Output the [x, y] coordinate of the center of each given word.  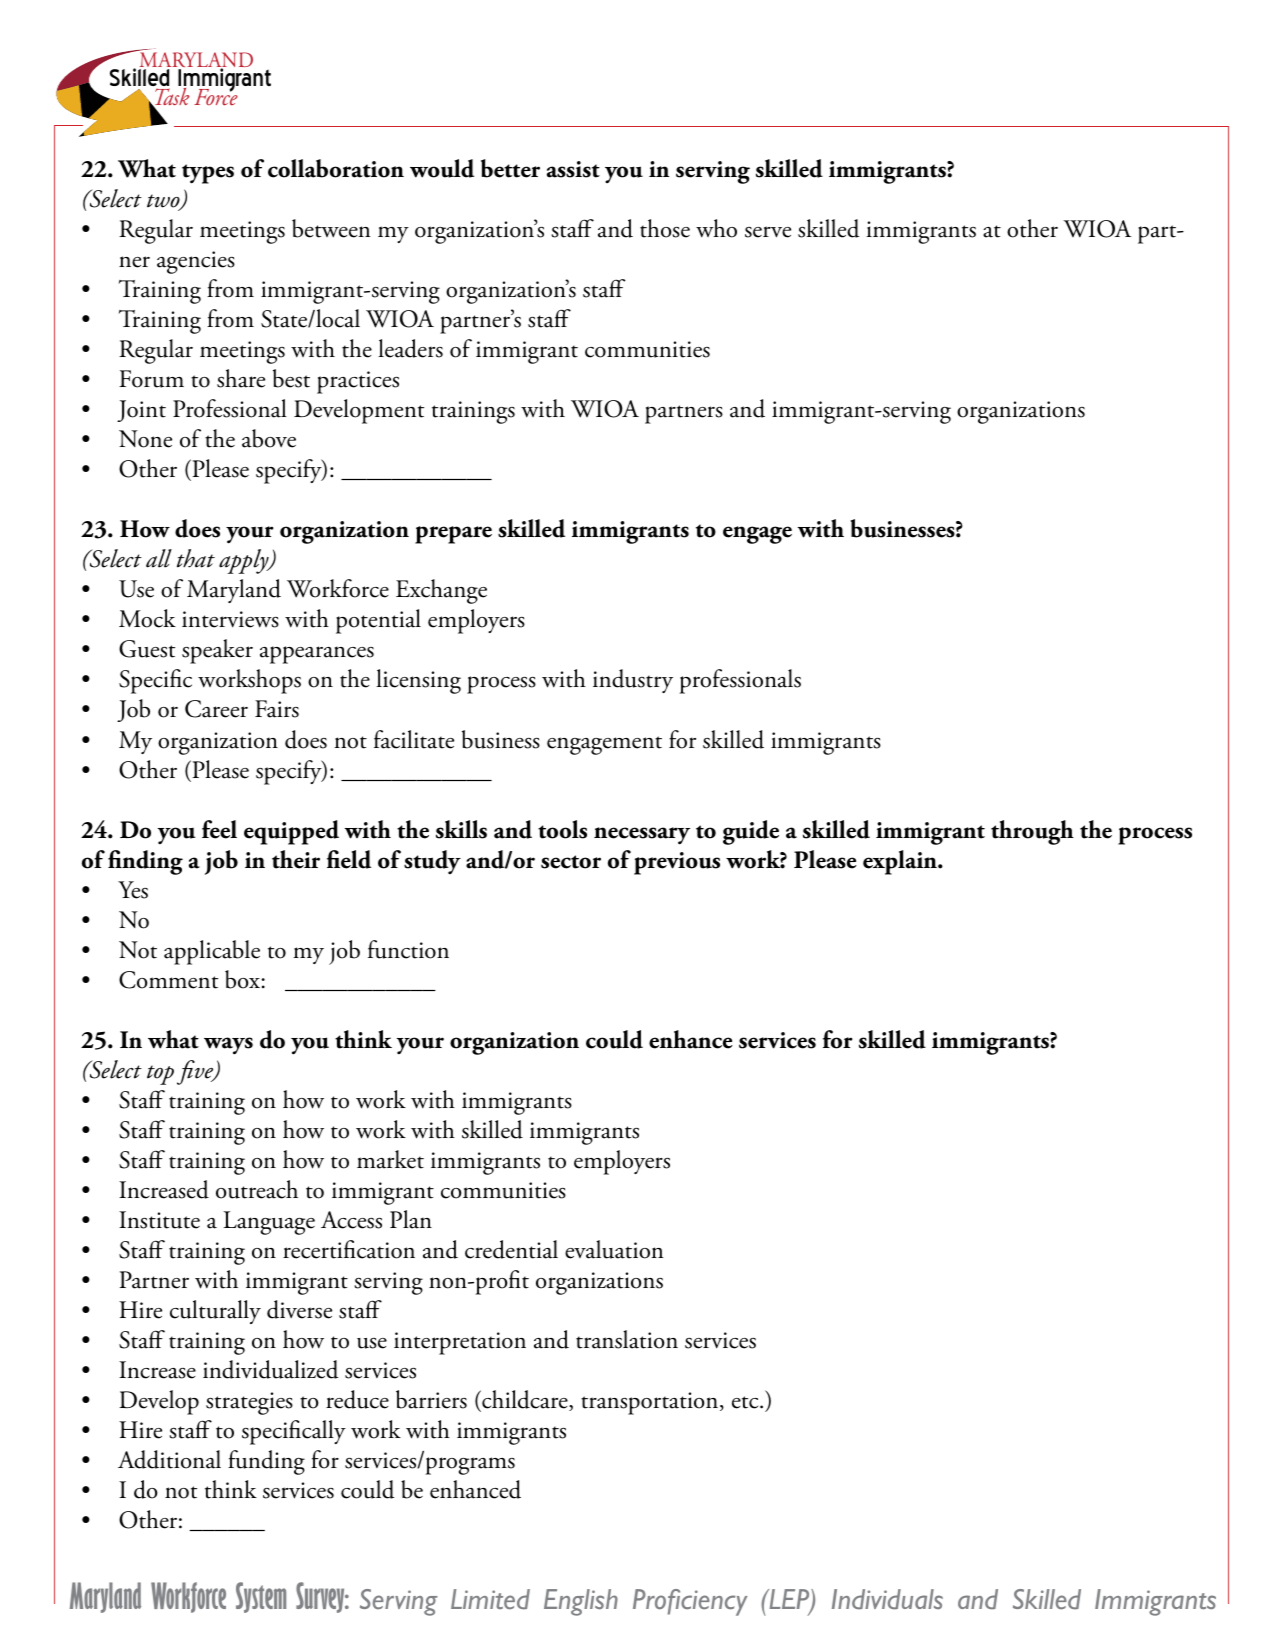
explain [901, 862]
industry [633, 681]
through [1032, 832]
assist [573, 169]
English [581, 1602]
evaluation [614, 1249]
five [196, 1072]
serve [768, 232]
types [208, 174]
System [261, 1597]
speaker [217, 651]
